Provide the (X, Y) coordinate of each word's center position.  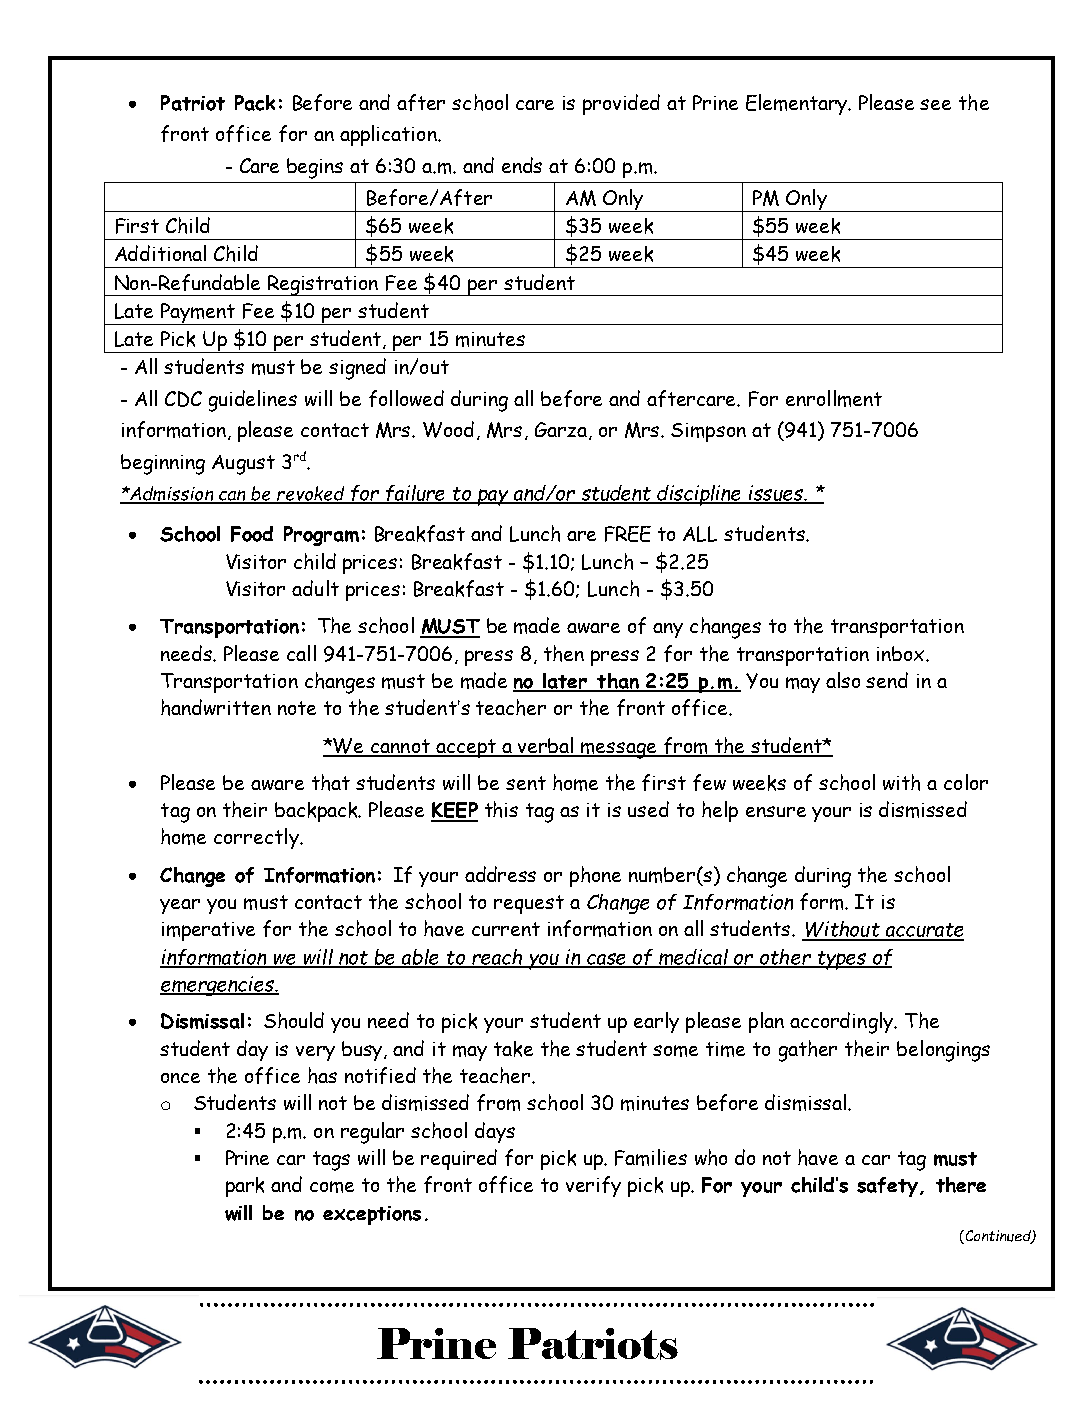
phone (595, 876)
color (966, 782)
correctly (257, 838)
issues (776, 494)
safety (889, 1187)
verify (593, 1186)
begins (315, 168)
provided (621, 104)
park (245, 1187)
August (243, 465)
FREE (628, 534)
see (935, 104)
